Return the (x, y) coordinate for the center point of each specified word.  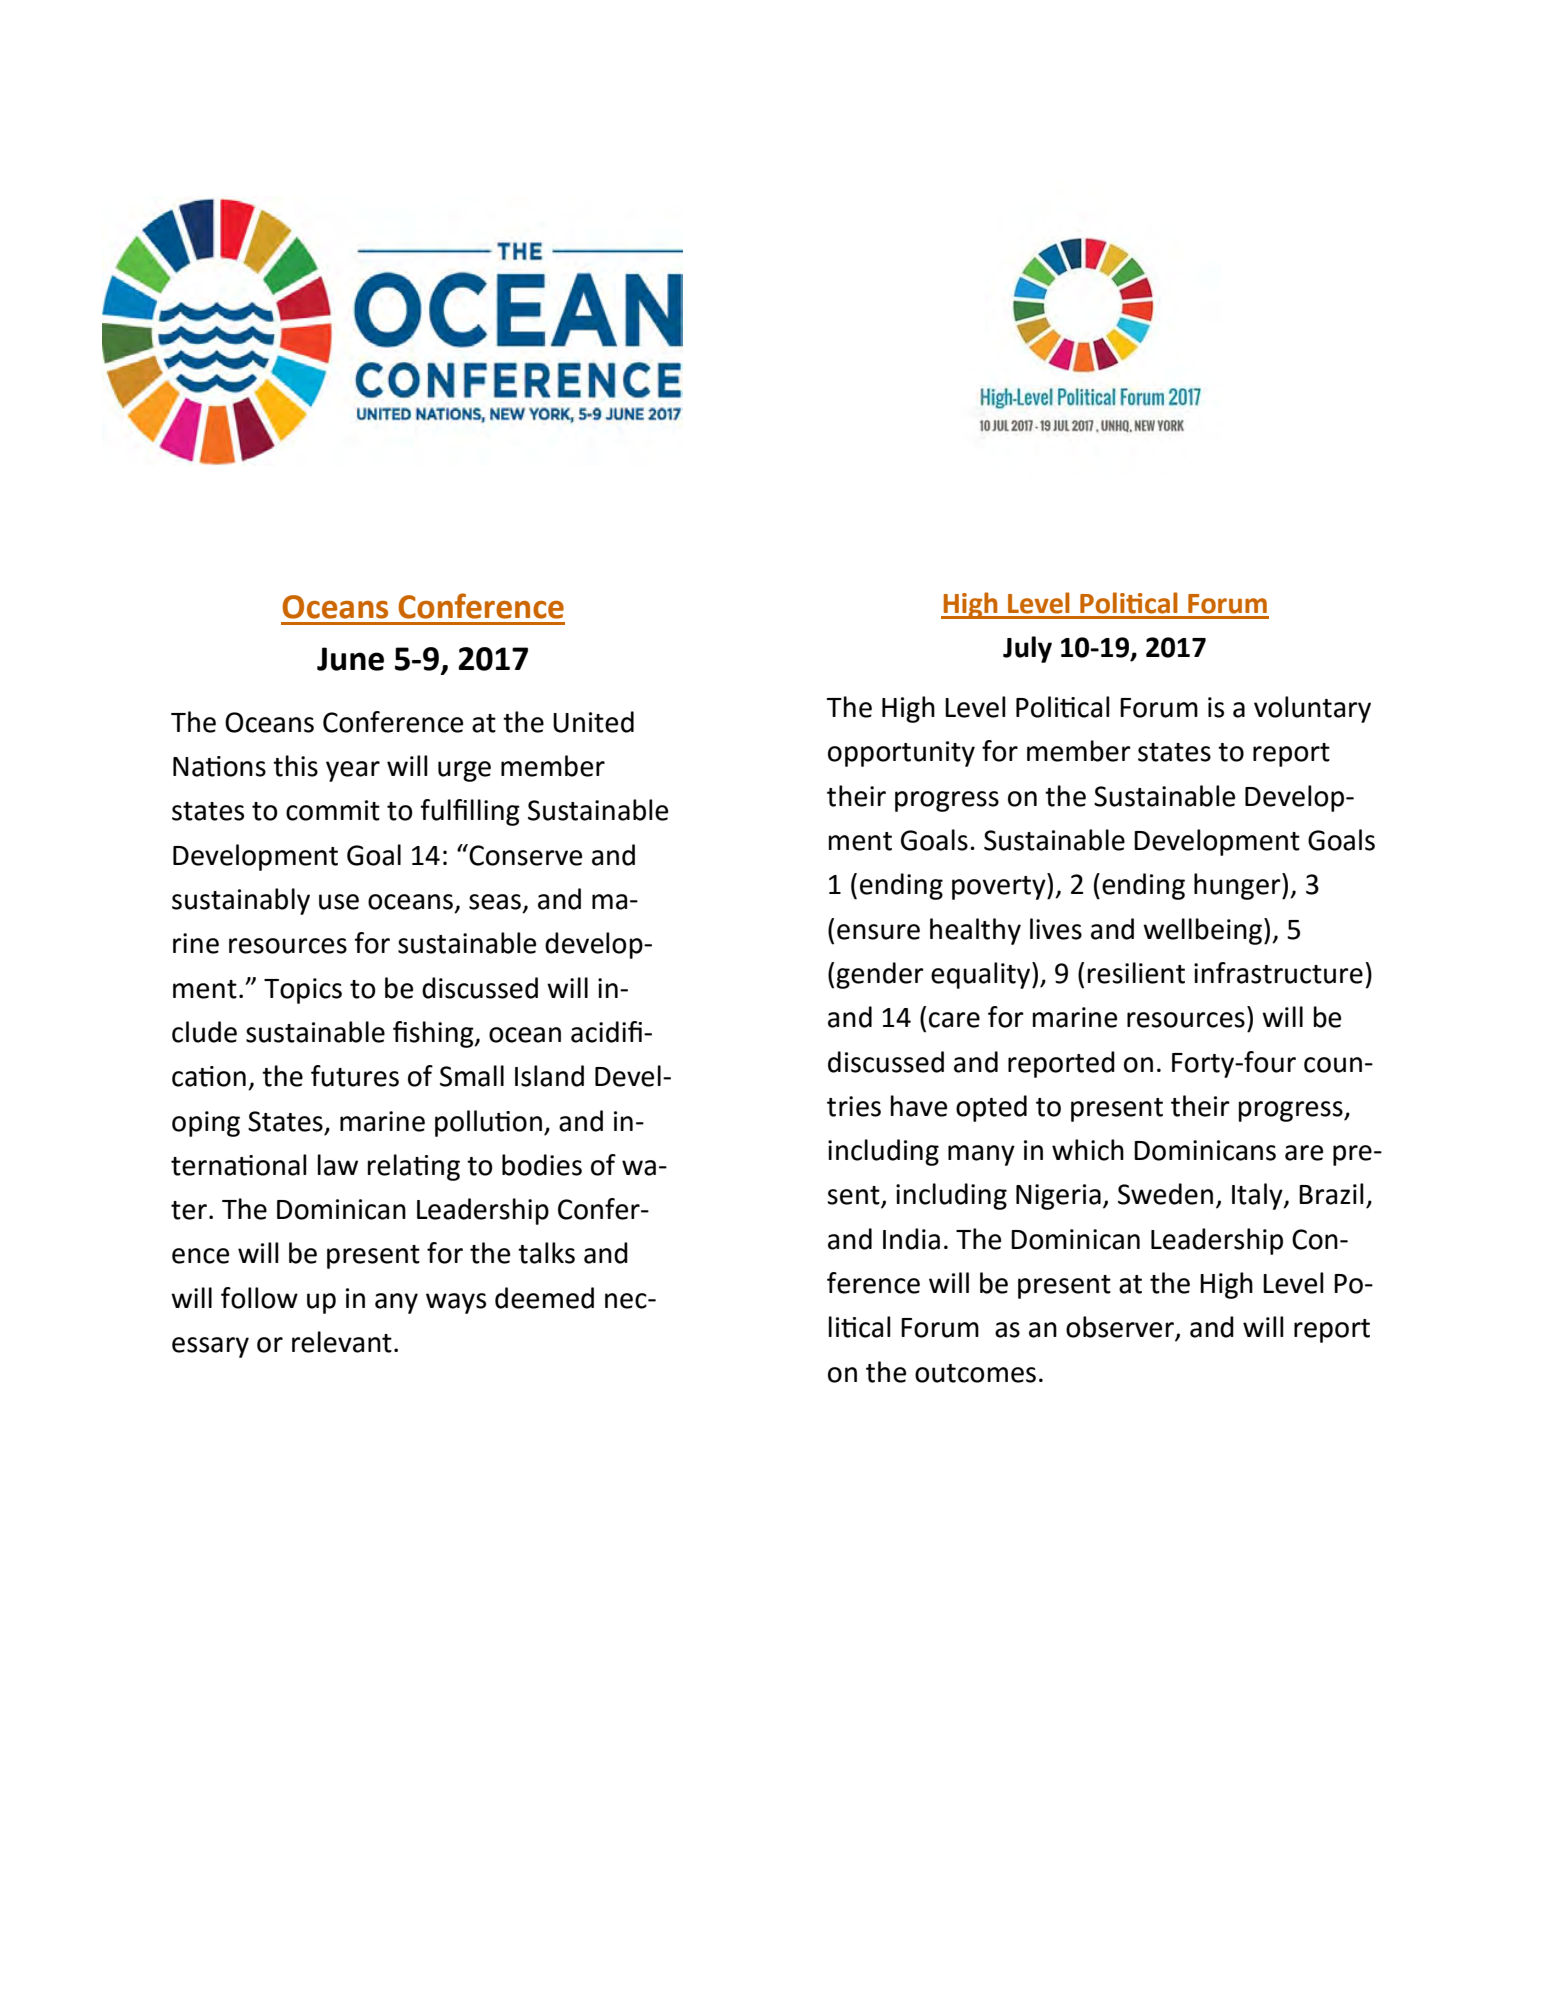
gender (880, 975)
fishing (434, 1034)
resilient (1136, 973)
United (593, 722)
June (350, 659)
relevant (342, 1342)
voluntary (1312, 709)
